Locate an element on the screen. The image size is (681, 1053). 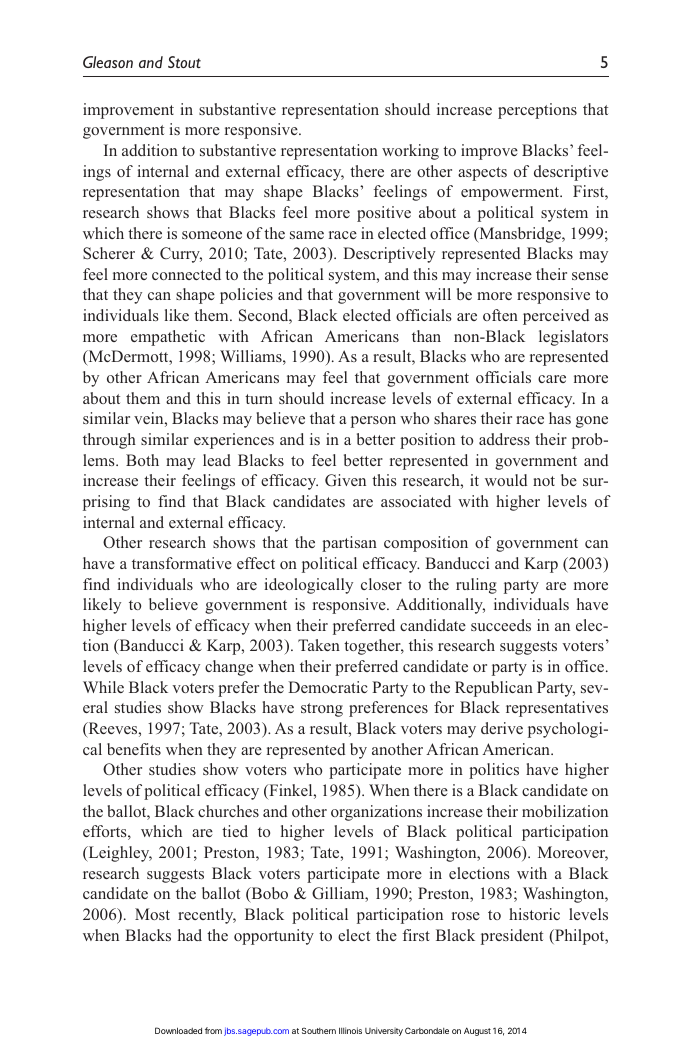
Downloaded is located at coordinates (178, 1030).
